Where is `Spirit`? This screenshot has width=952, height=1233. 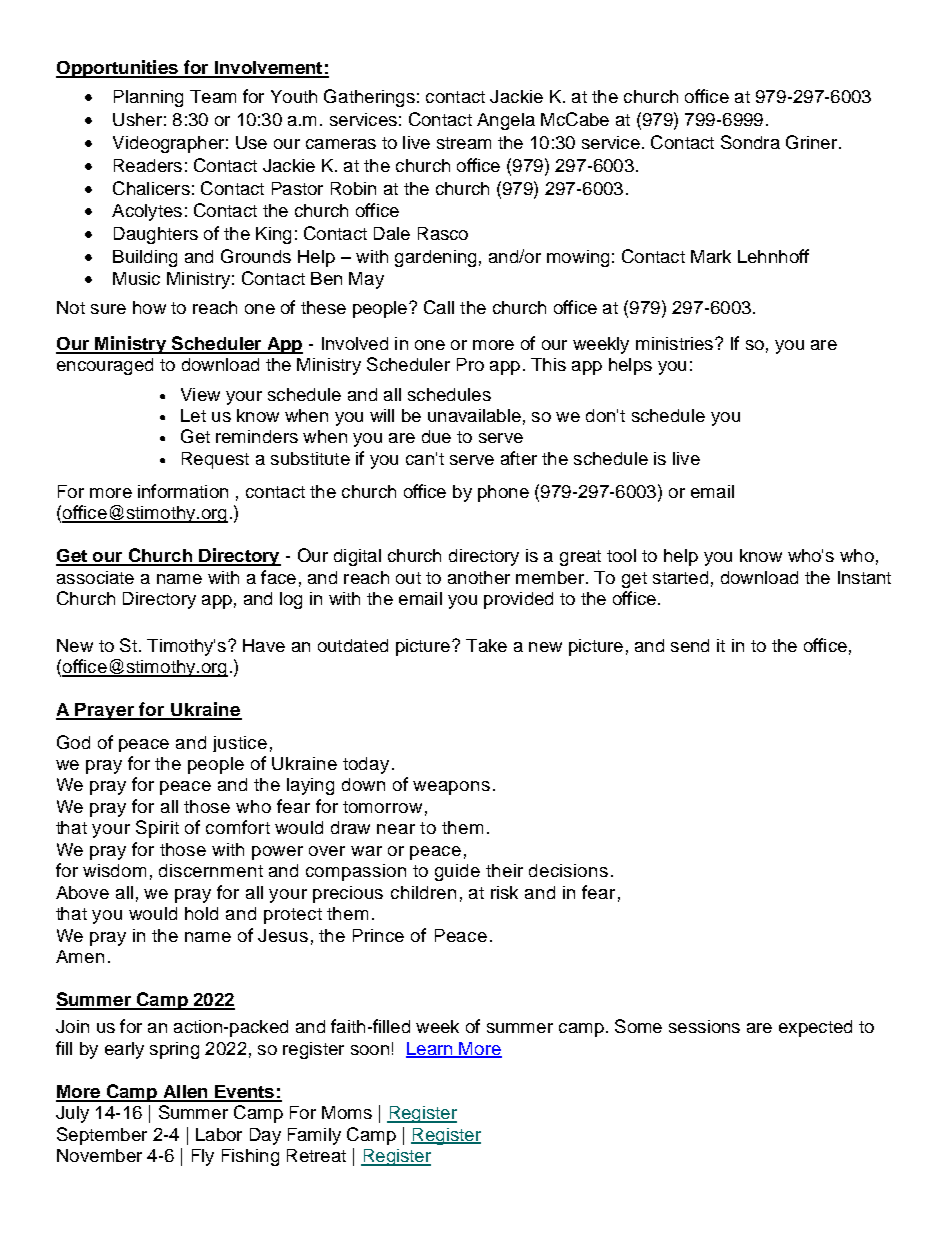 Spirit is located at coordinates (157, 829).
